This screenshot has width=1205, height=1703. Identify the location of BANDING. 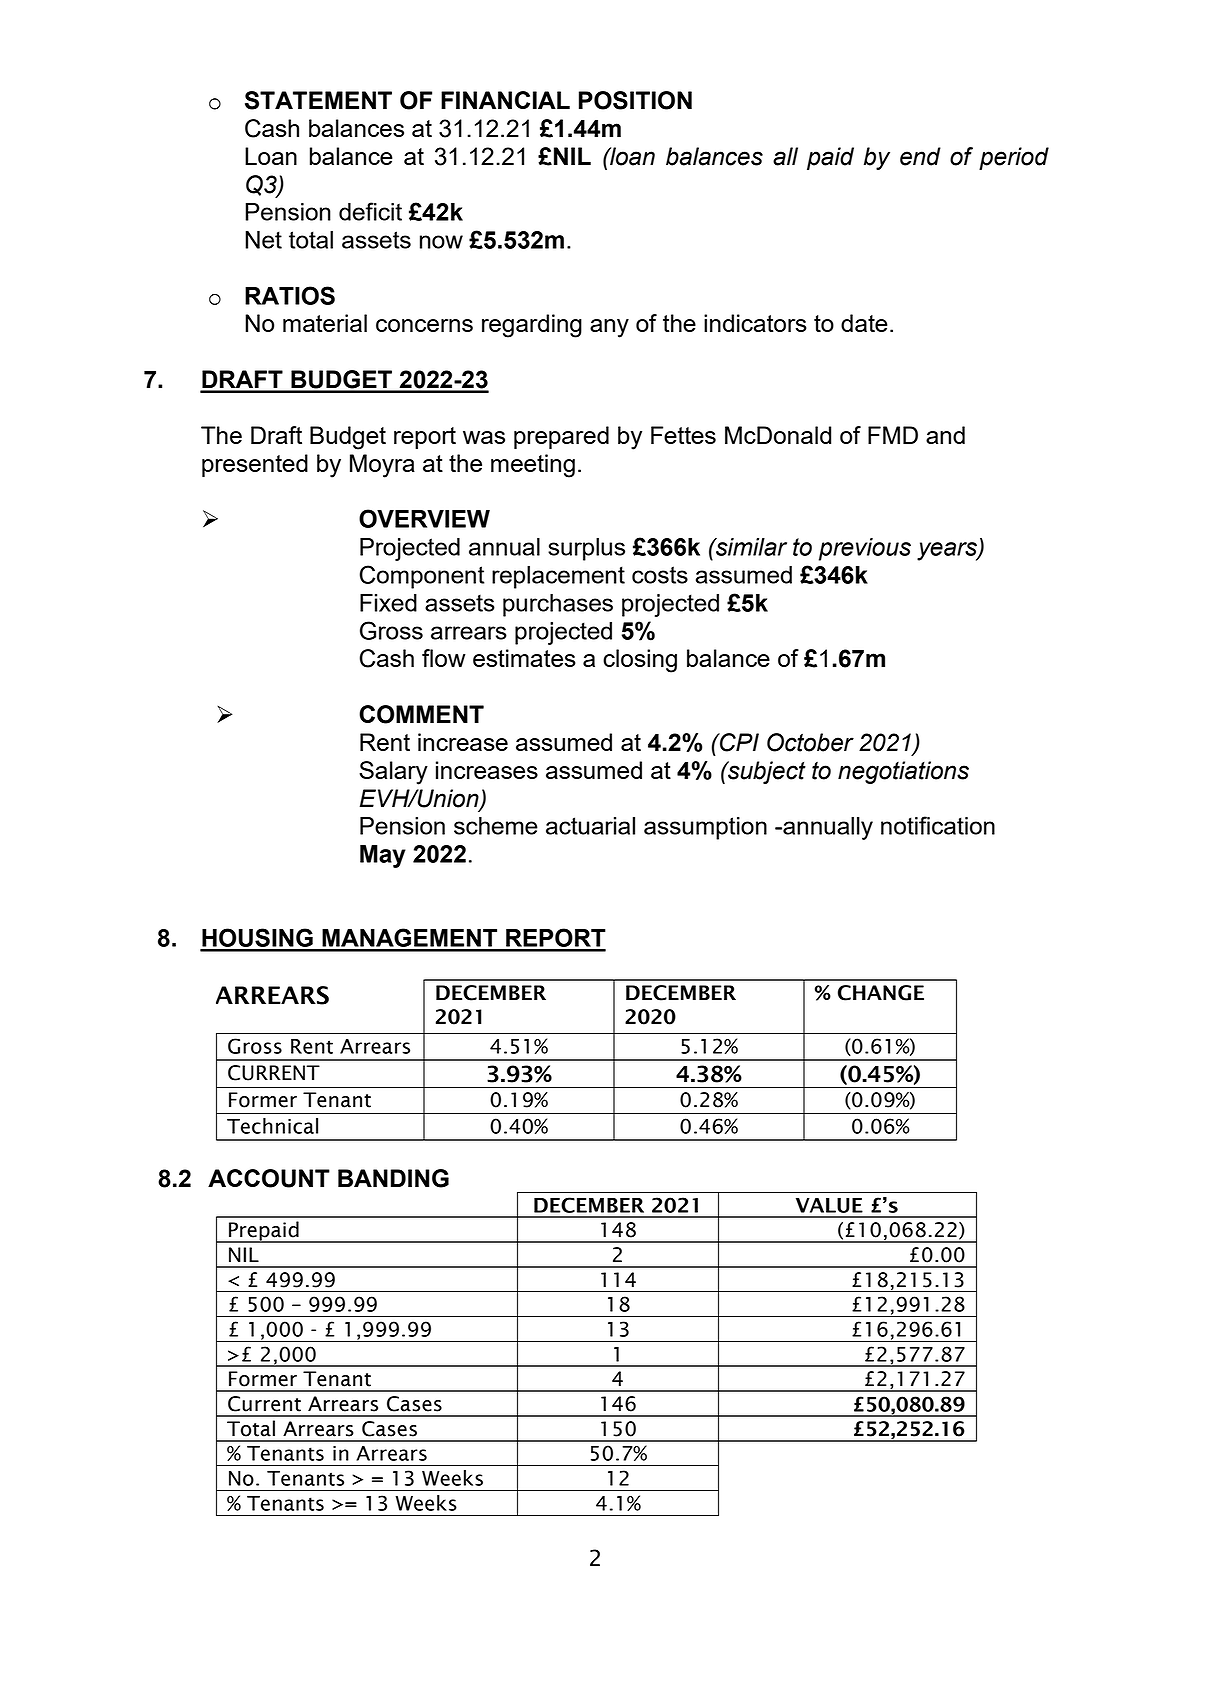
(393, 1178).
